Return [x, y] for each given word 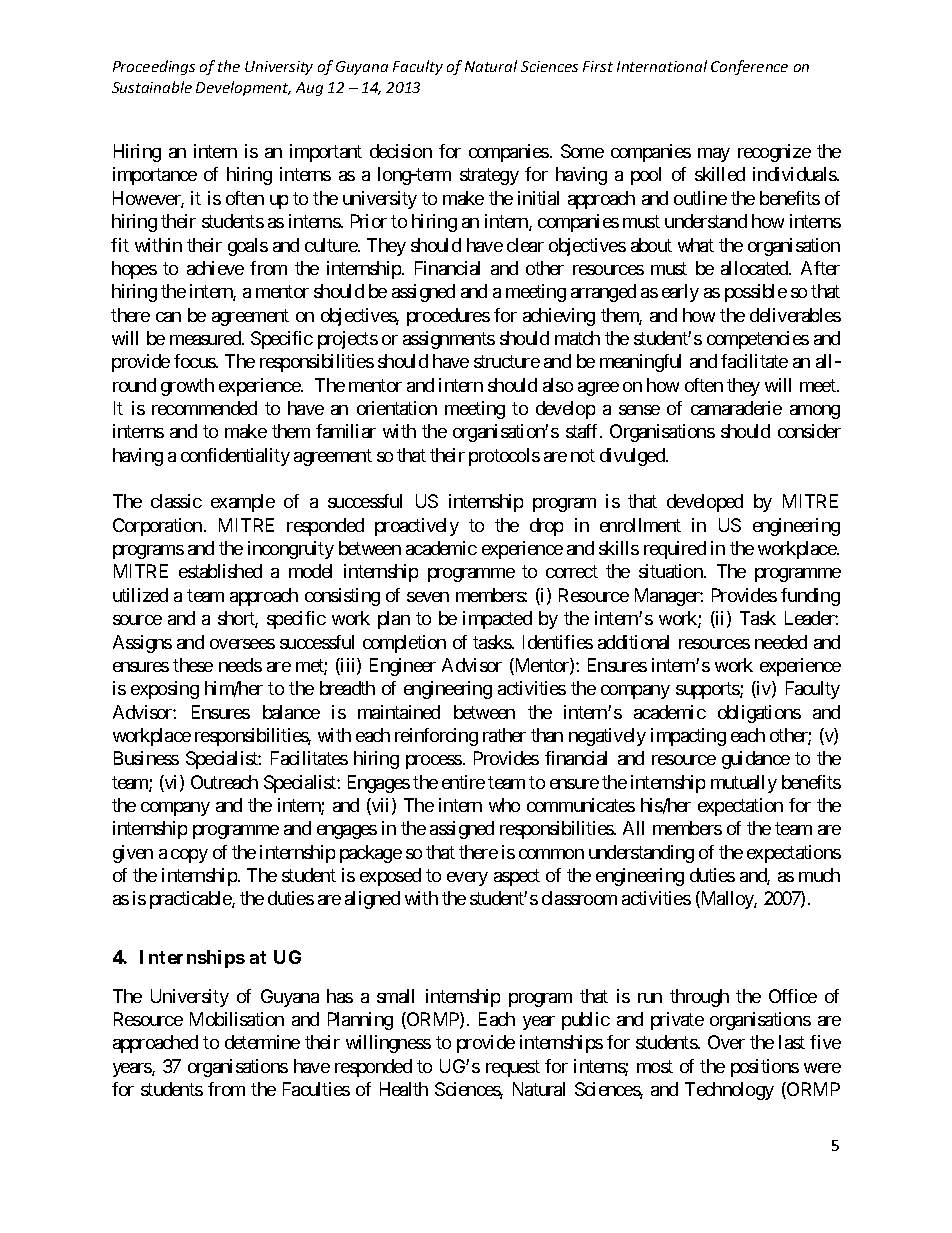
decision [401, 151]
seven [428, 597]
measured [206, 338]
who [504, 805]
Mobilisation [237, 1019]
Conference [749, 67]
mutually [744, 784]
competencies [758, 340]
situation [672, 571]
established [220, 571]
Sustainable [152, 87]
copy [189, 856]
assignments [449, 340]
